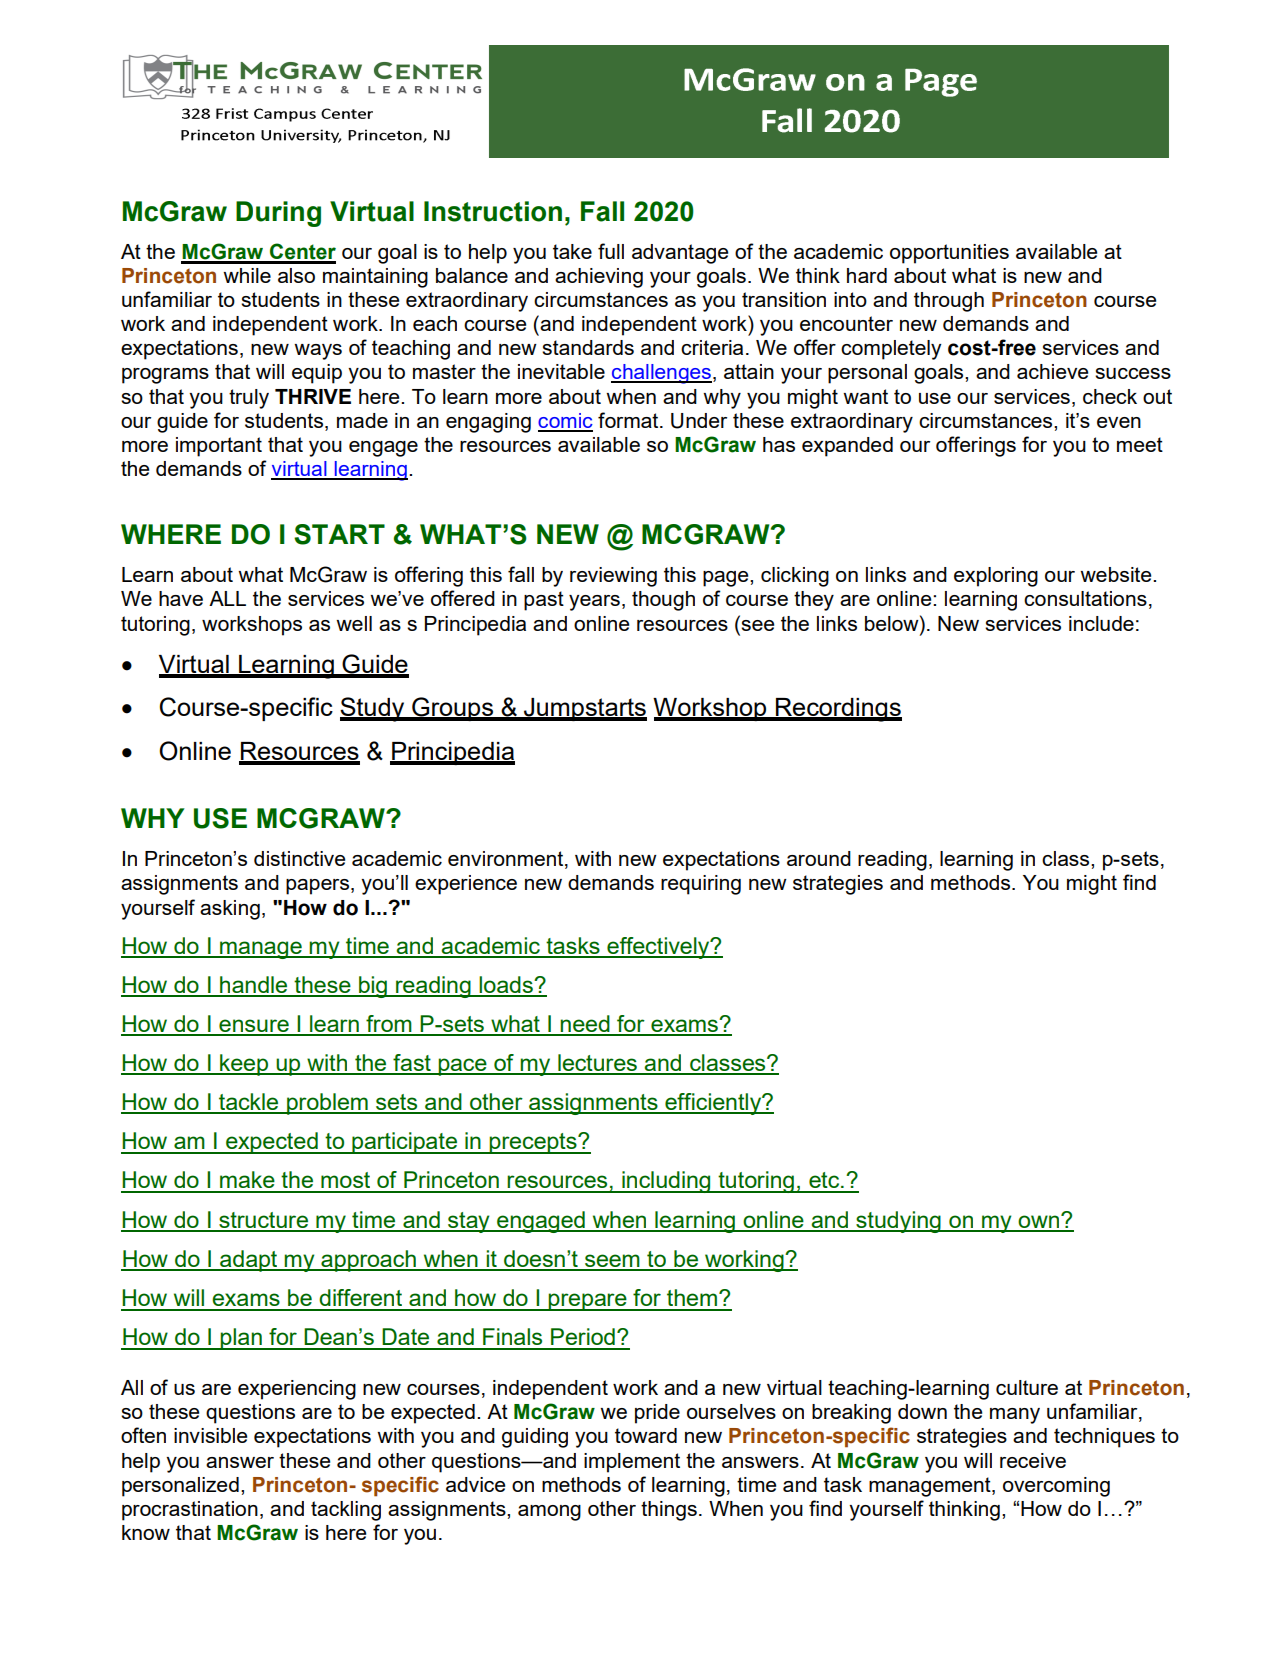 This screenshot has height=1664, width=1286. I want to click on opportunities, so click(949, 254).
